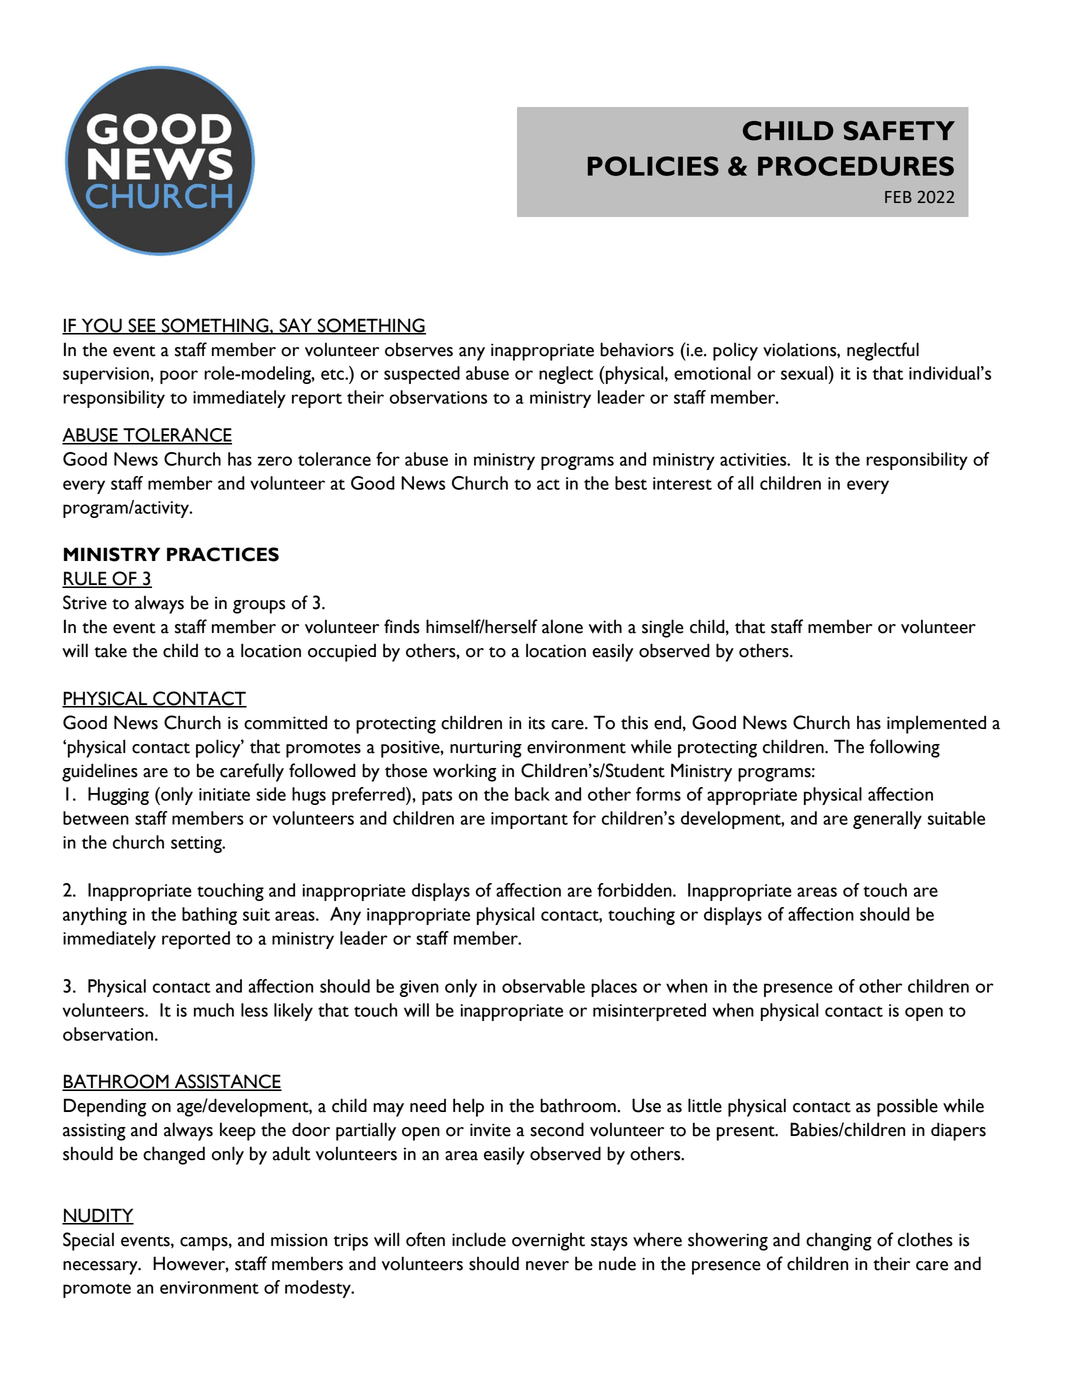 This image has height=1378, width=1065. Describe the element at coordinates (653, 166) in the image. I see `POLICIES` at that location.
